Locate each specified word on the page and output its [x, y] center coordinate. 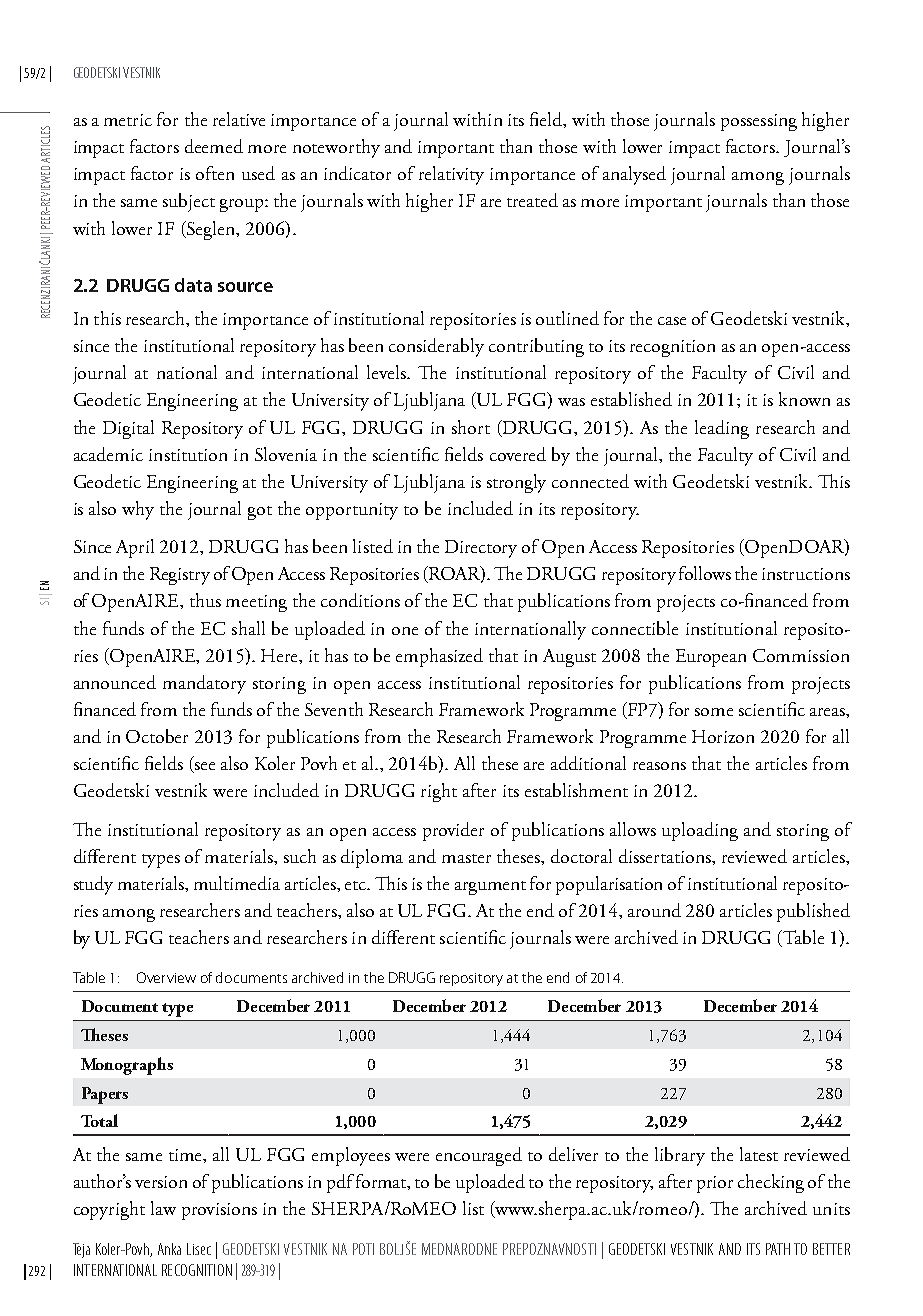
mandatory [204, 684]
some [714, 712]
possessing [759, 122]
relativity [451, 175]
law [163, 1208]
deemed [214, 146]
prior [715, 1184]
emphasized [439, 657]
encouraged [479, 1156]
